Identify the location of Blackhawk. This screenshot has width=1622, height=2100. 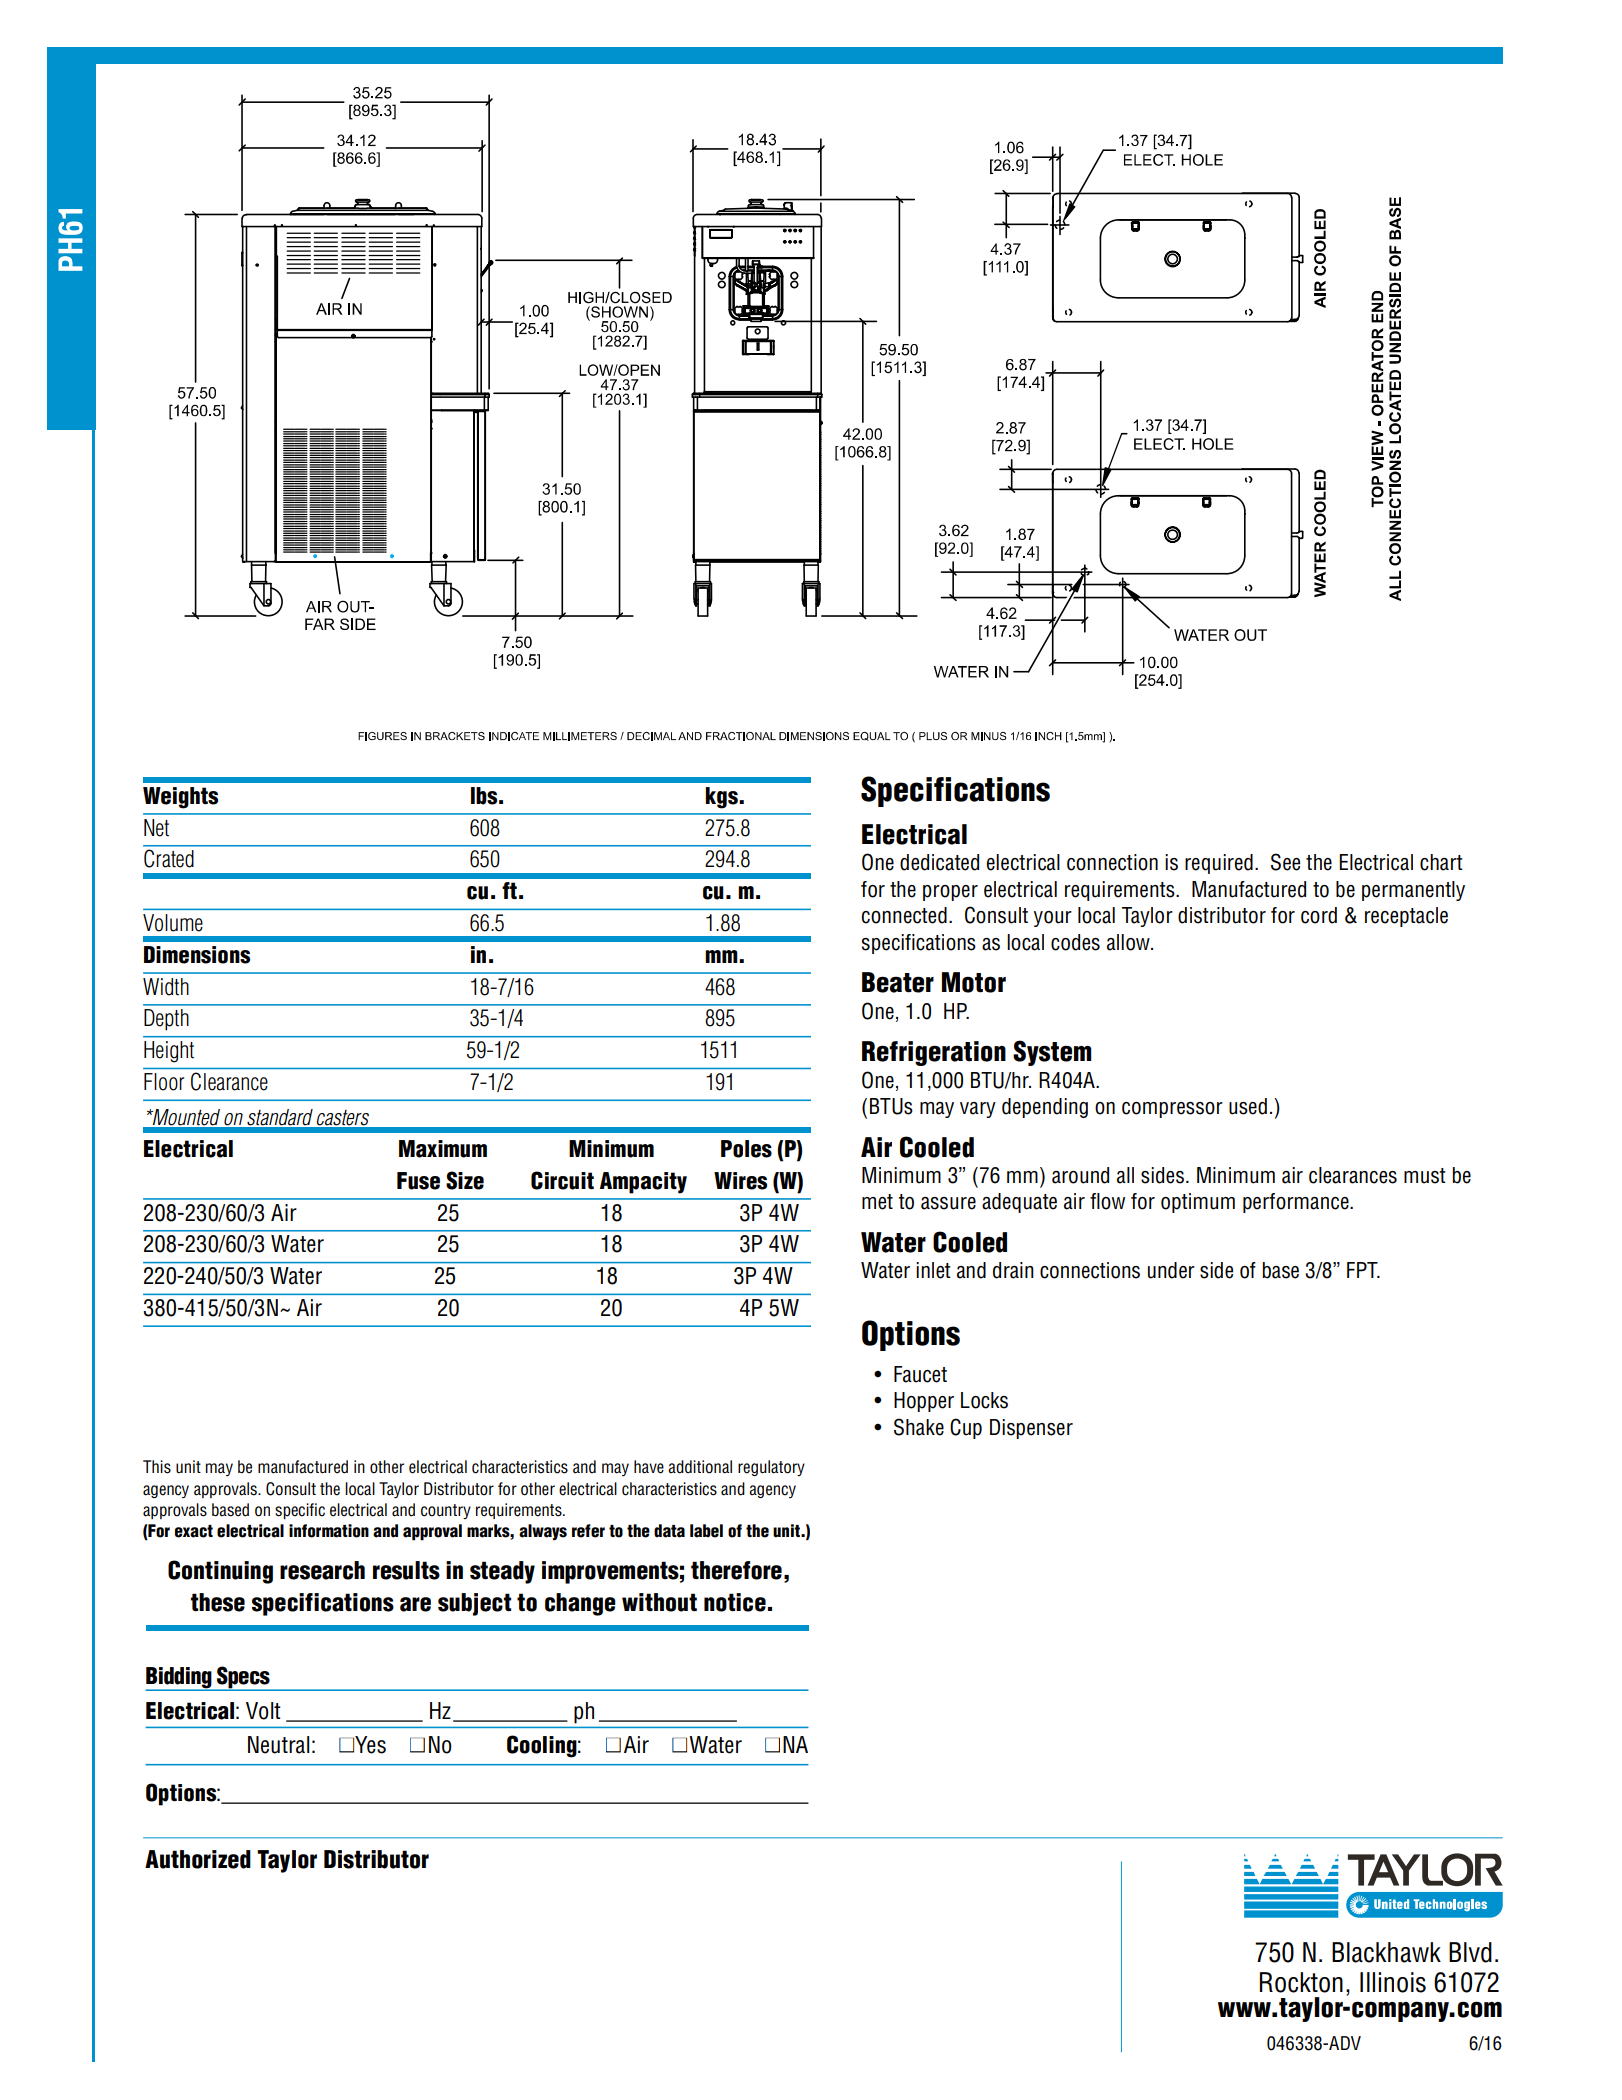
(1386, 1952).
